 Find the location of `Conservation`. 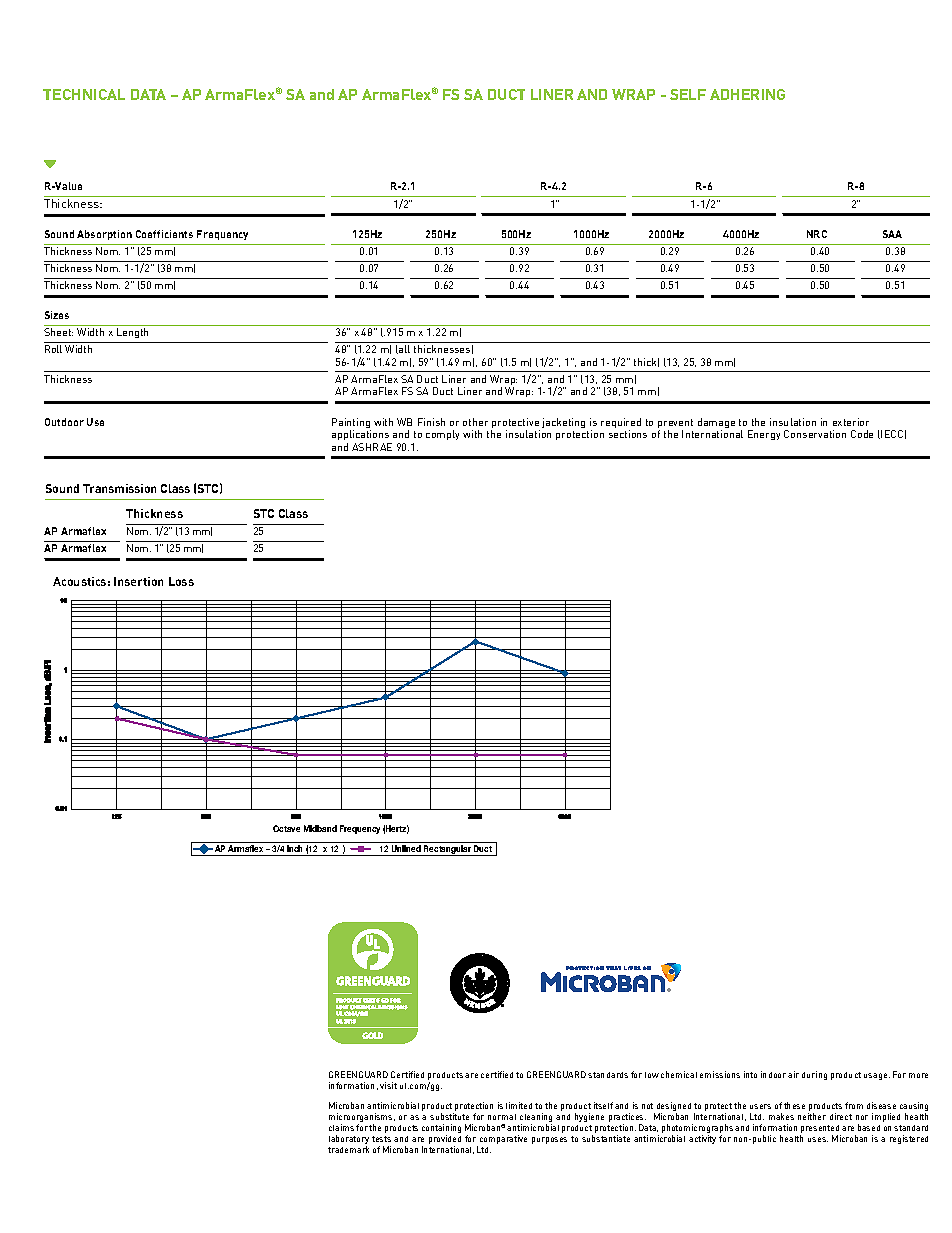

Conservation is located at coordinates (815, 434).
